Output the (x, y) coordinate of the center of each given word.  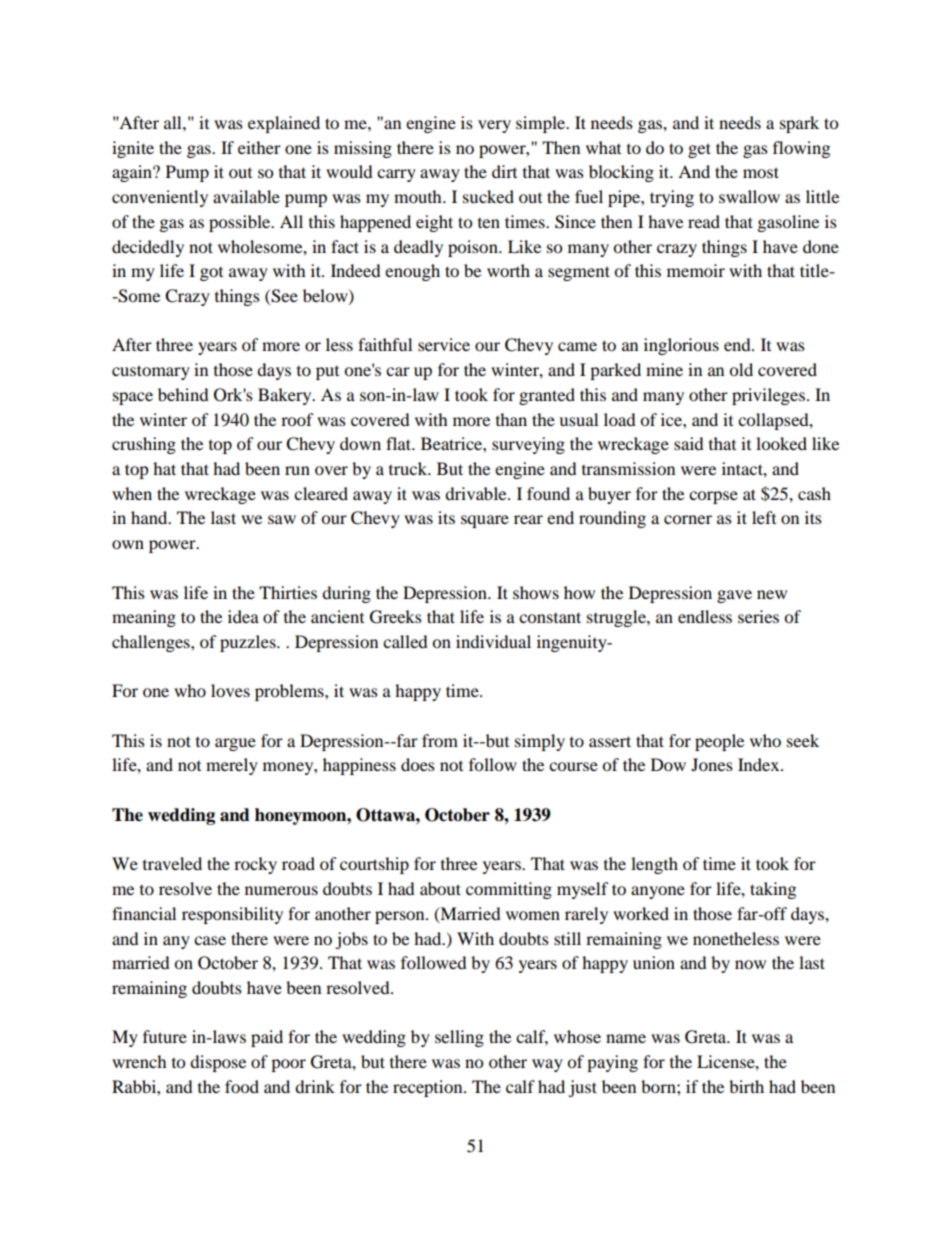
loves (230, 690)
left (764, 517)
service (444, 344)
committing (509, 890)
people (719, 742)
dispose (218, 1063)
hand (150, 517)
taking (773, 890)
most (761, 172)
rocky (255, 865)
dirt (504, 171)
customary (151, 372)
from (440, 740)
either (259, 147)
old (741, 369)
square (485, 521)
